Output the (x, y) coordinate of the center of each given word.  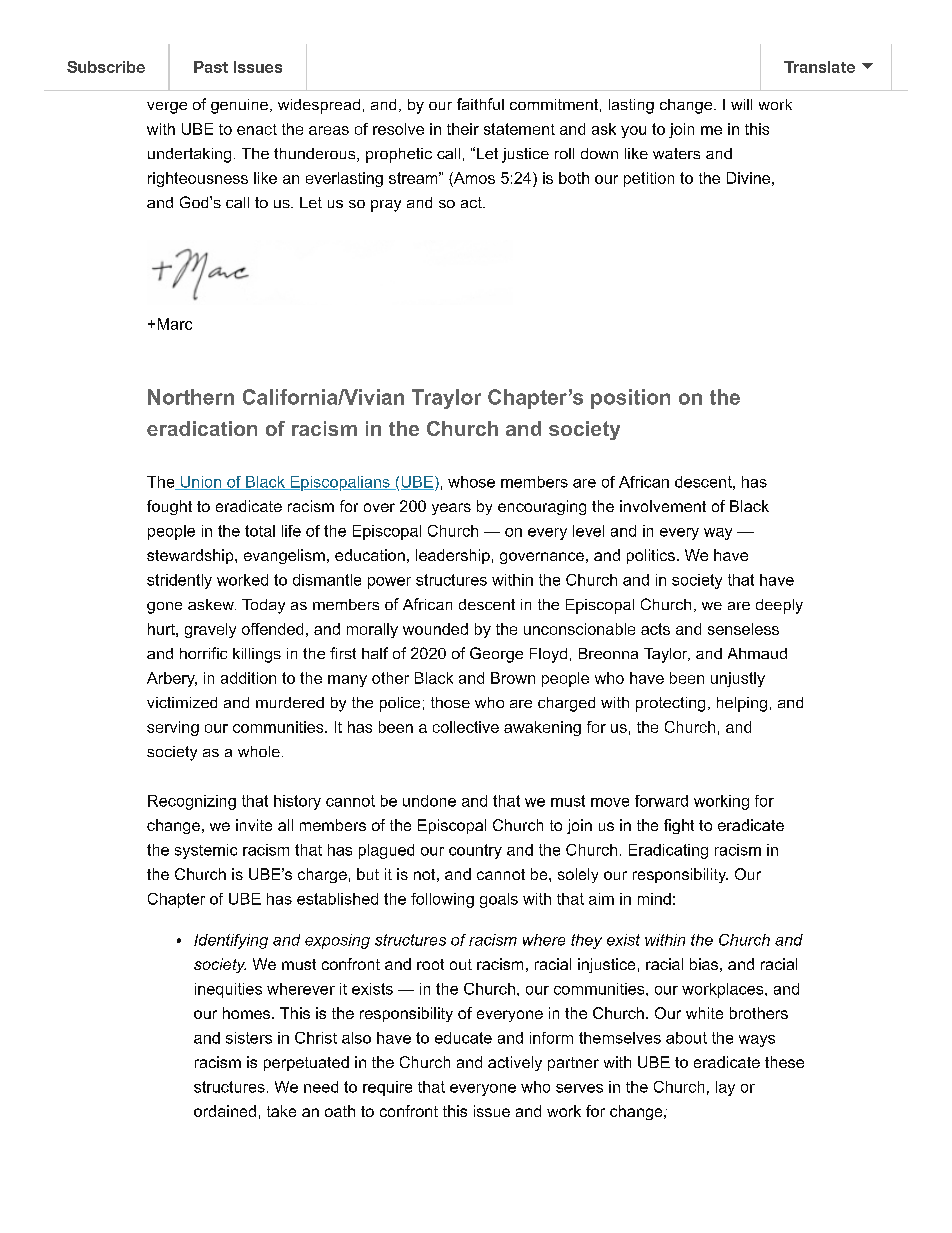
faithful (480, 104)
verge (167, 108)
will (741, 104)
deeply (779, 606)
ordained (225, 1111)
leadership (453, 556)
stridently (179, 581)
